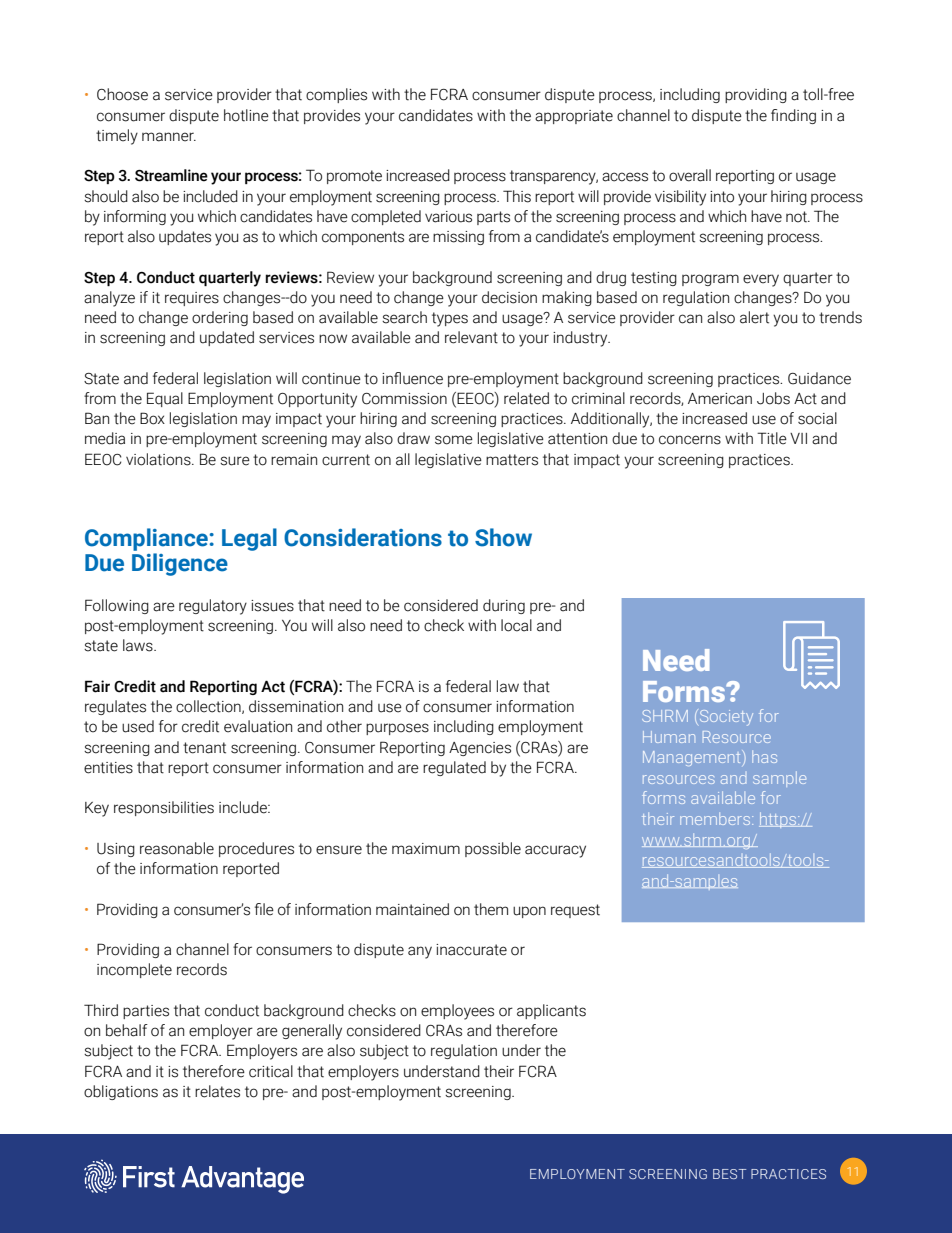 This image has width=952, height=1233. What do you see at coordinates (213, 607) in the image?
I see `regulatory` at bounding box center [213, 607].
